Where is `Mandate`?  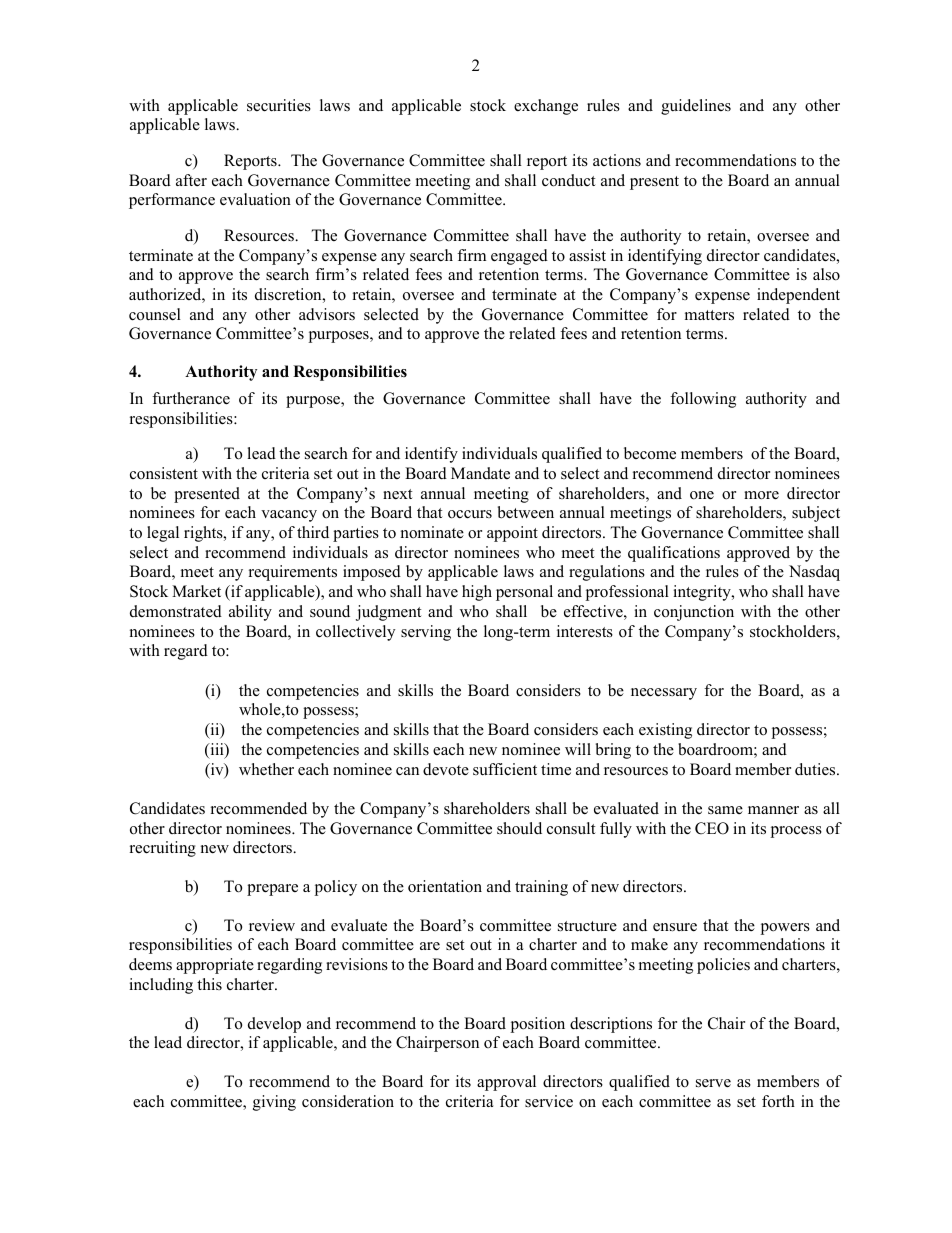 Mandate is located at coordinates (480, 473).
